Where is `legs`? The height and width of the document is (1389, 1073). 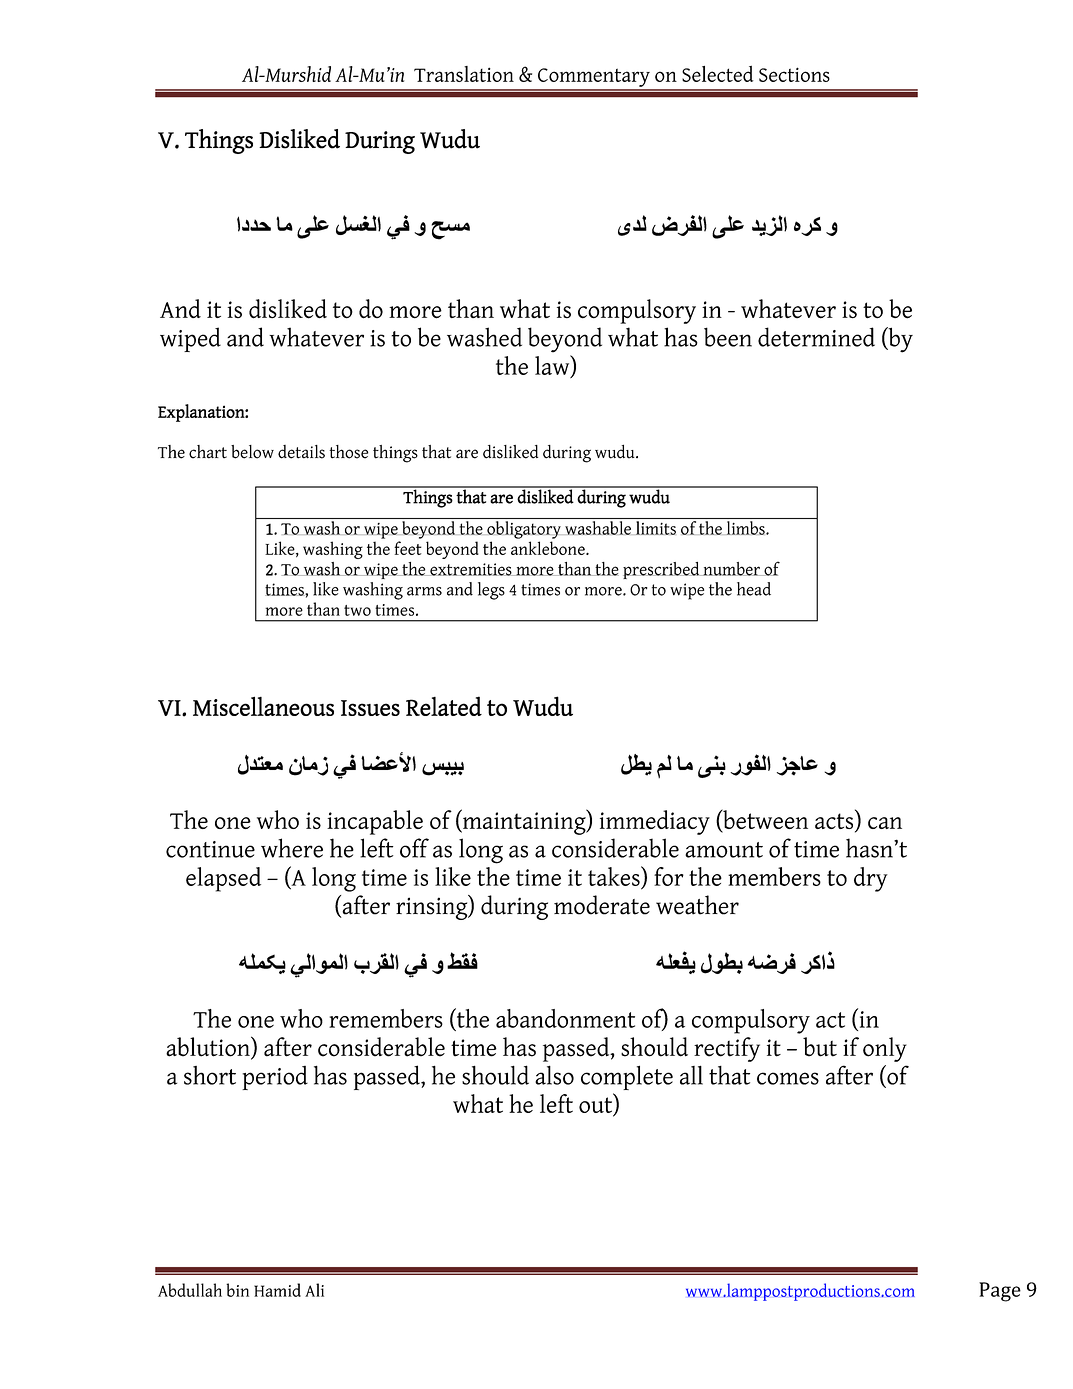
legs is located at coordinates (491, 591).
